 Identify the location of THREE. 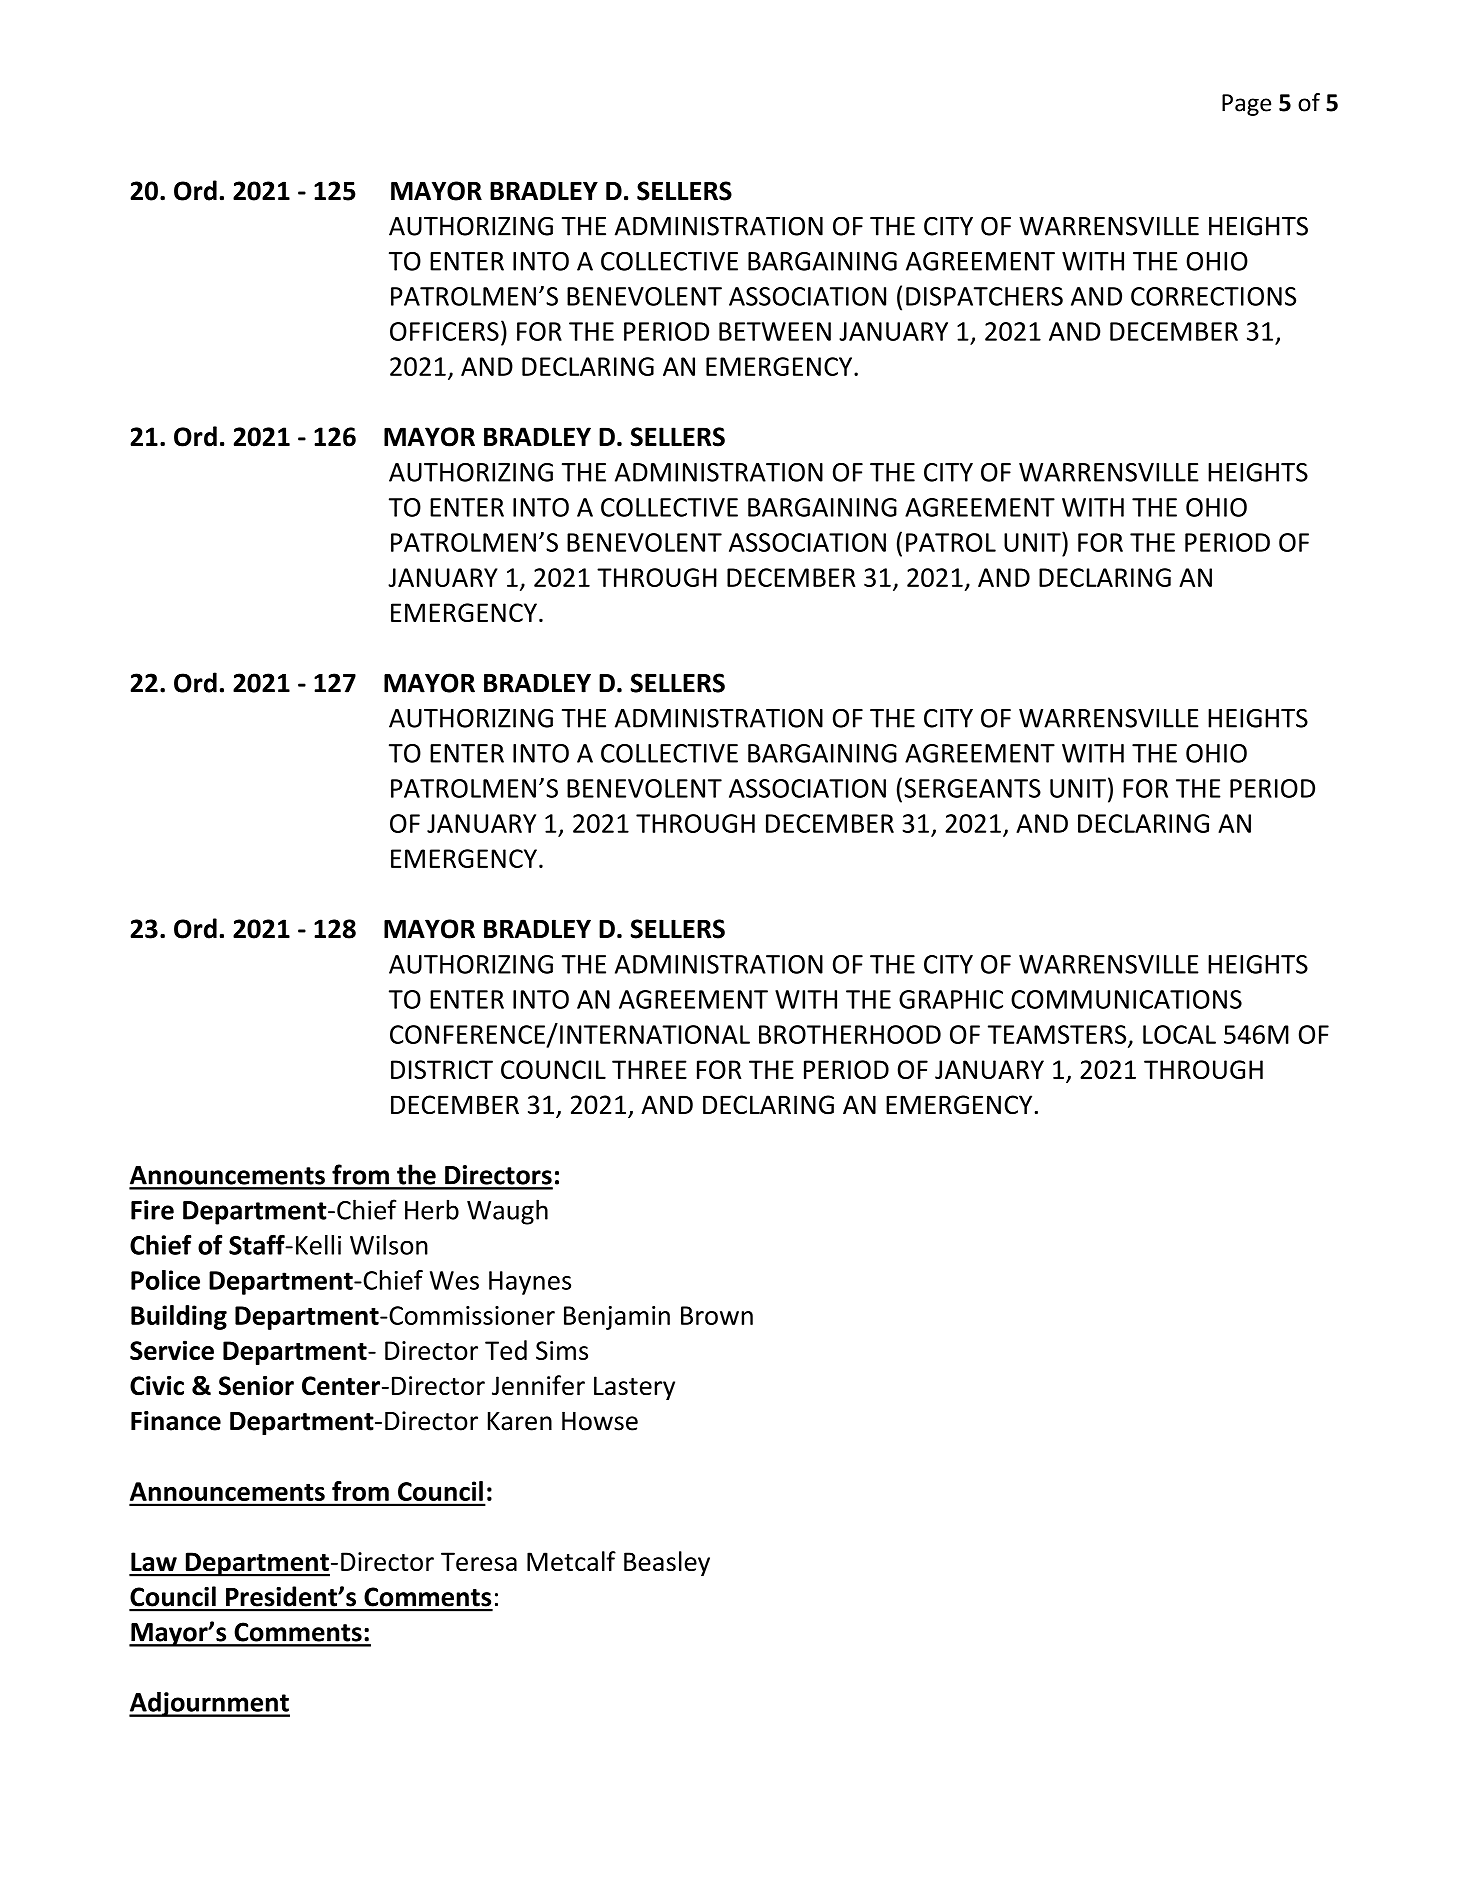
(649, 1069).
